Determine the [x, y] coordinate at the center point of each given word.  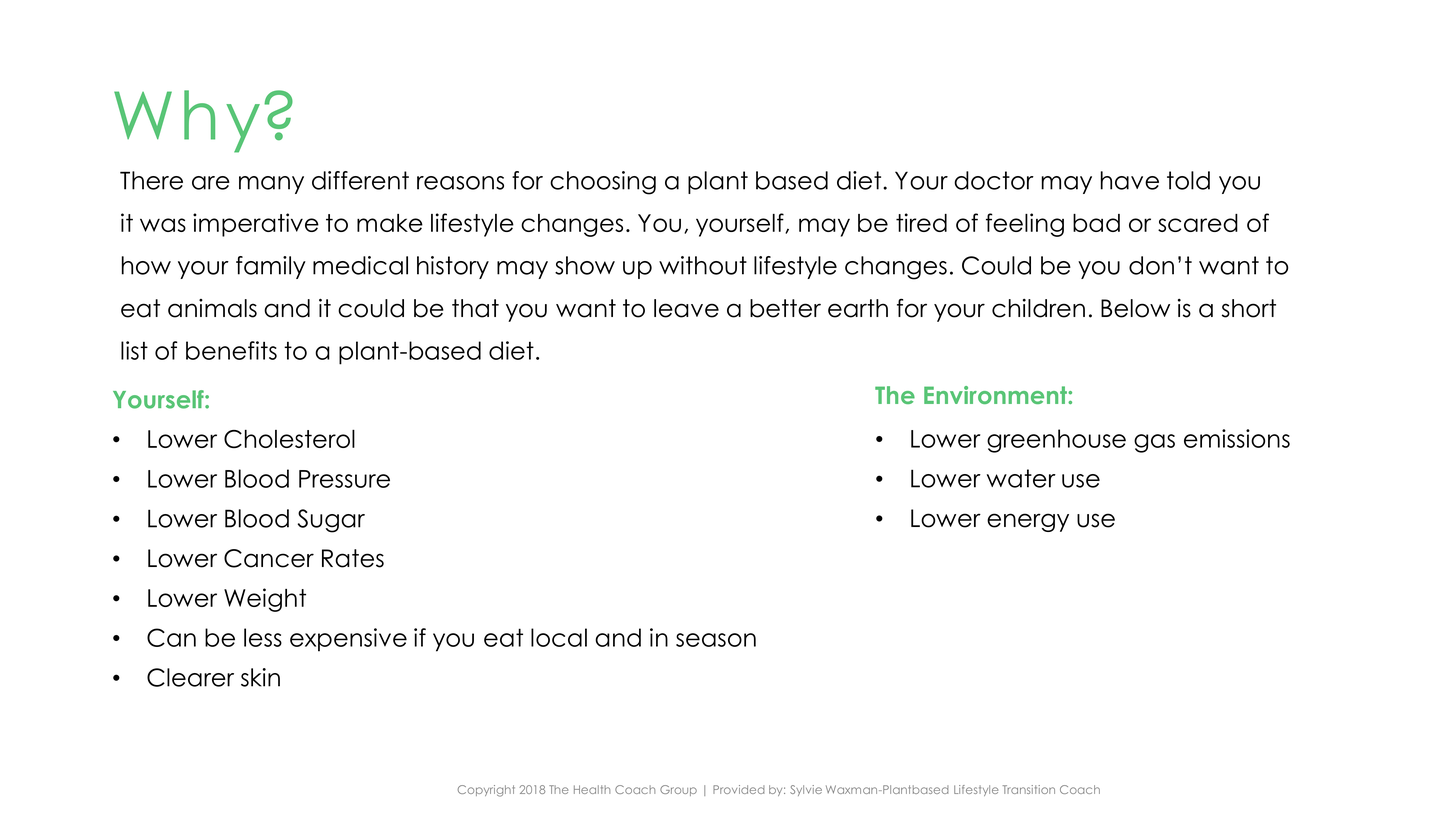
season [716, 640]
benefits [231, 350]
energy [1028, 522]
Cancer [269, 558]
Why [187, 121]
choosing [603, 183]
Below [1135, 308]
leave [686, 308]
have [1130, 180]
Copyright [486, 791]
